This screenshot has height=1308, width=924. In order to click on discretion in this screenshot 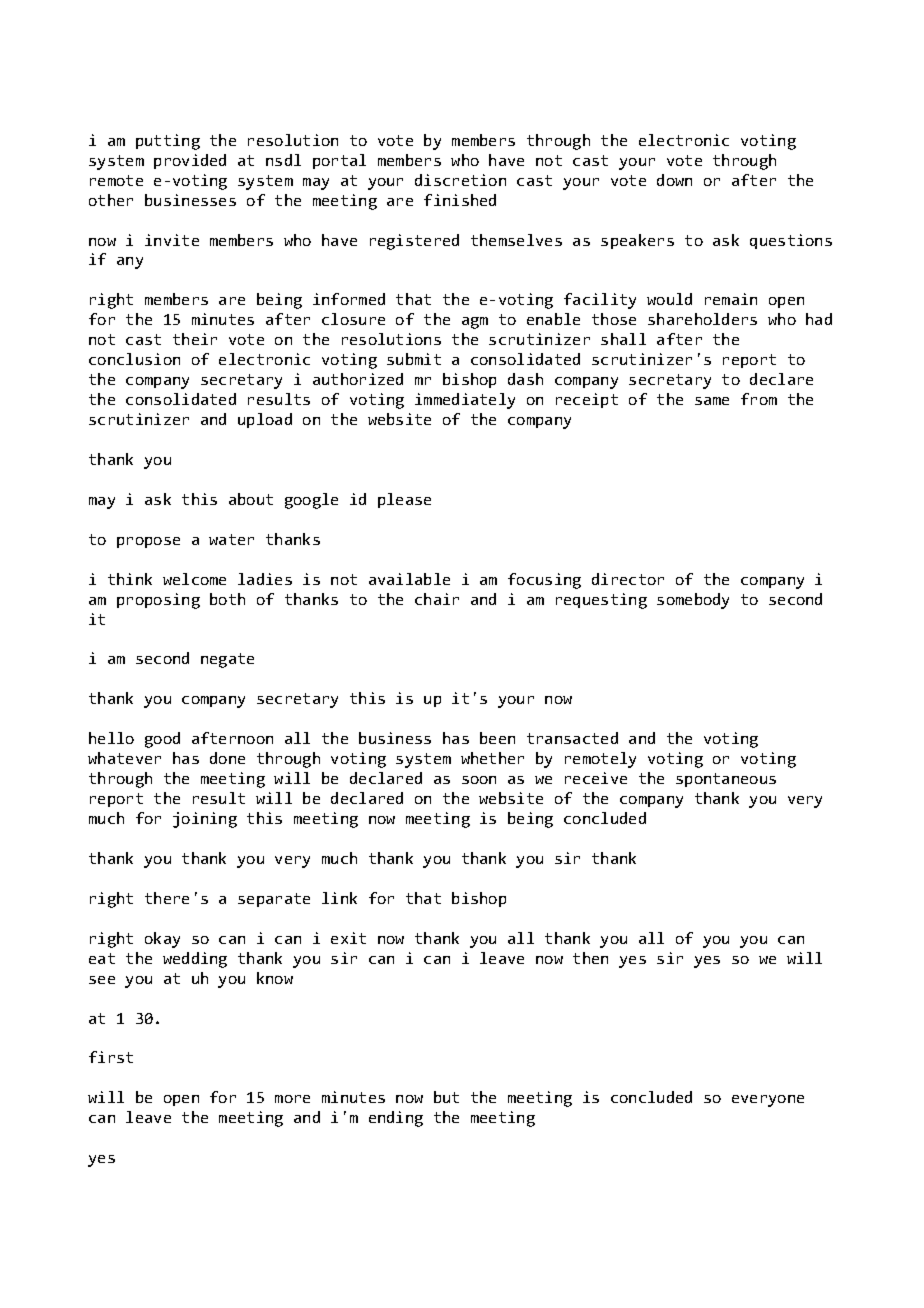, I will do `click(460, 180)`.
